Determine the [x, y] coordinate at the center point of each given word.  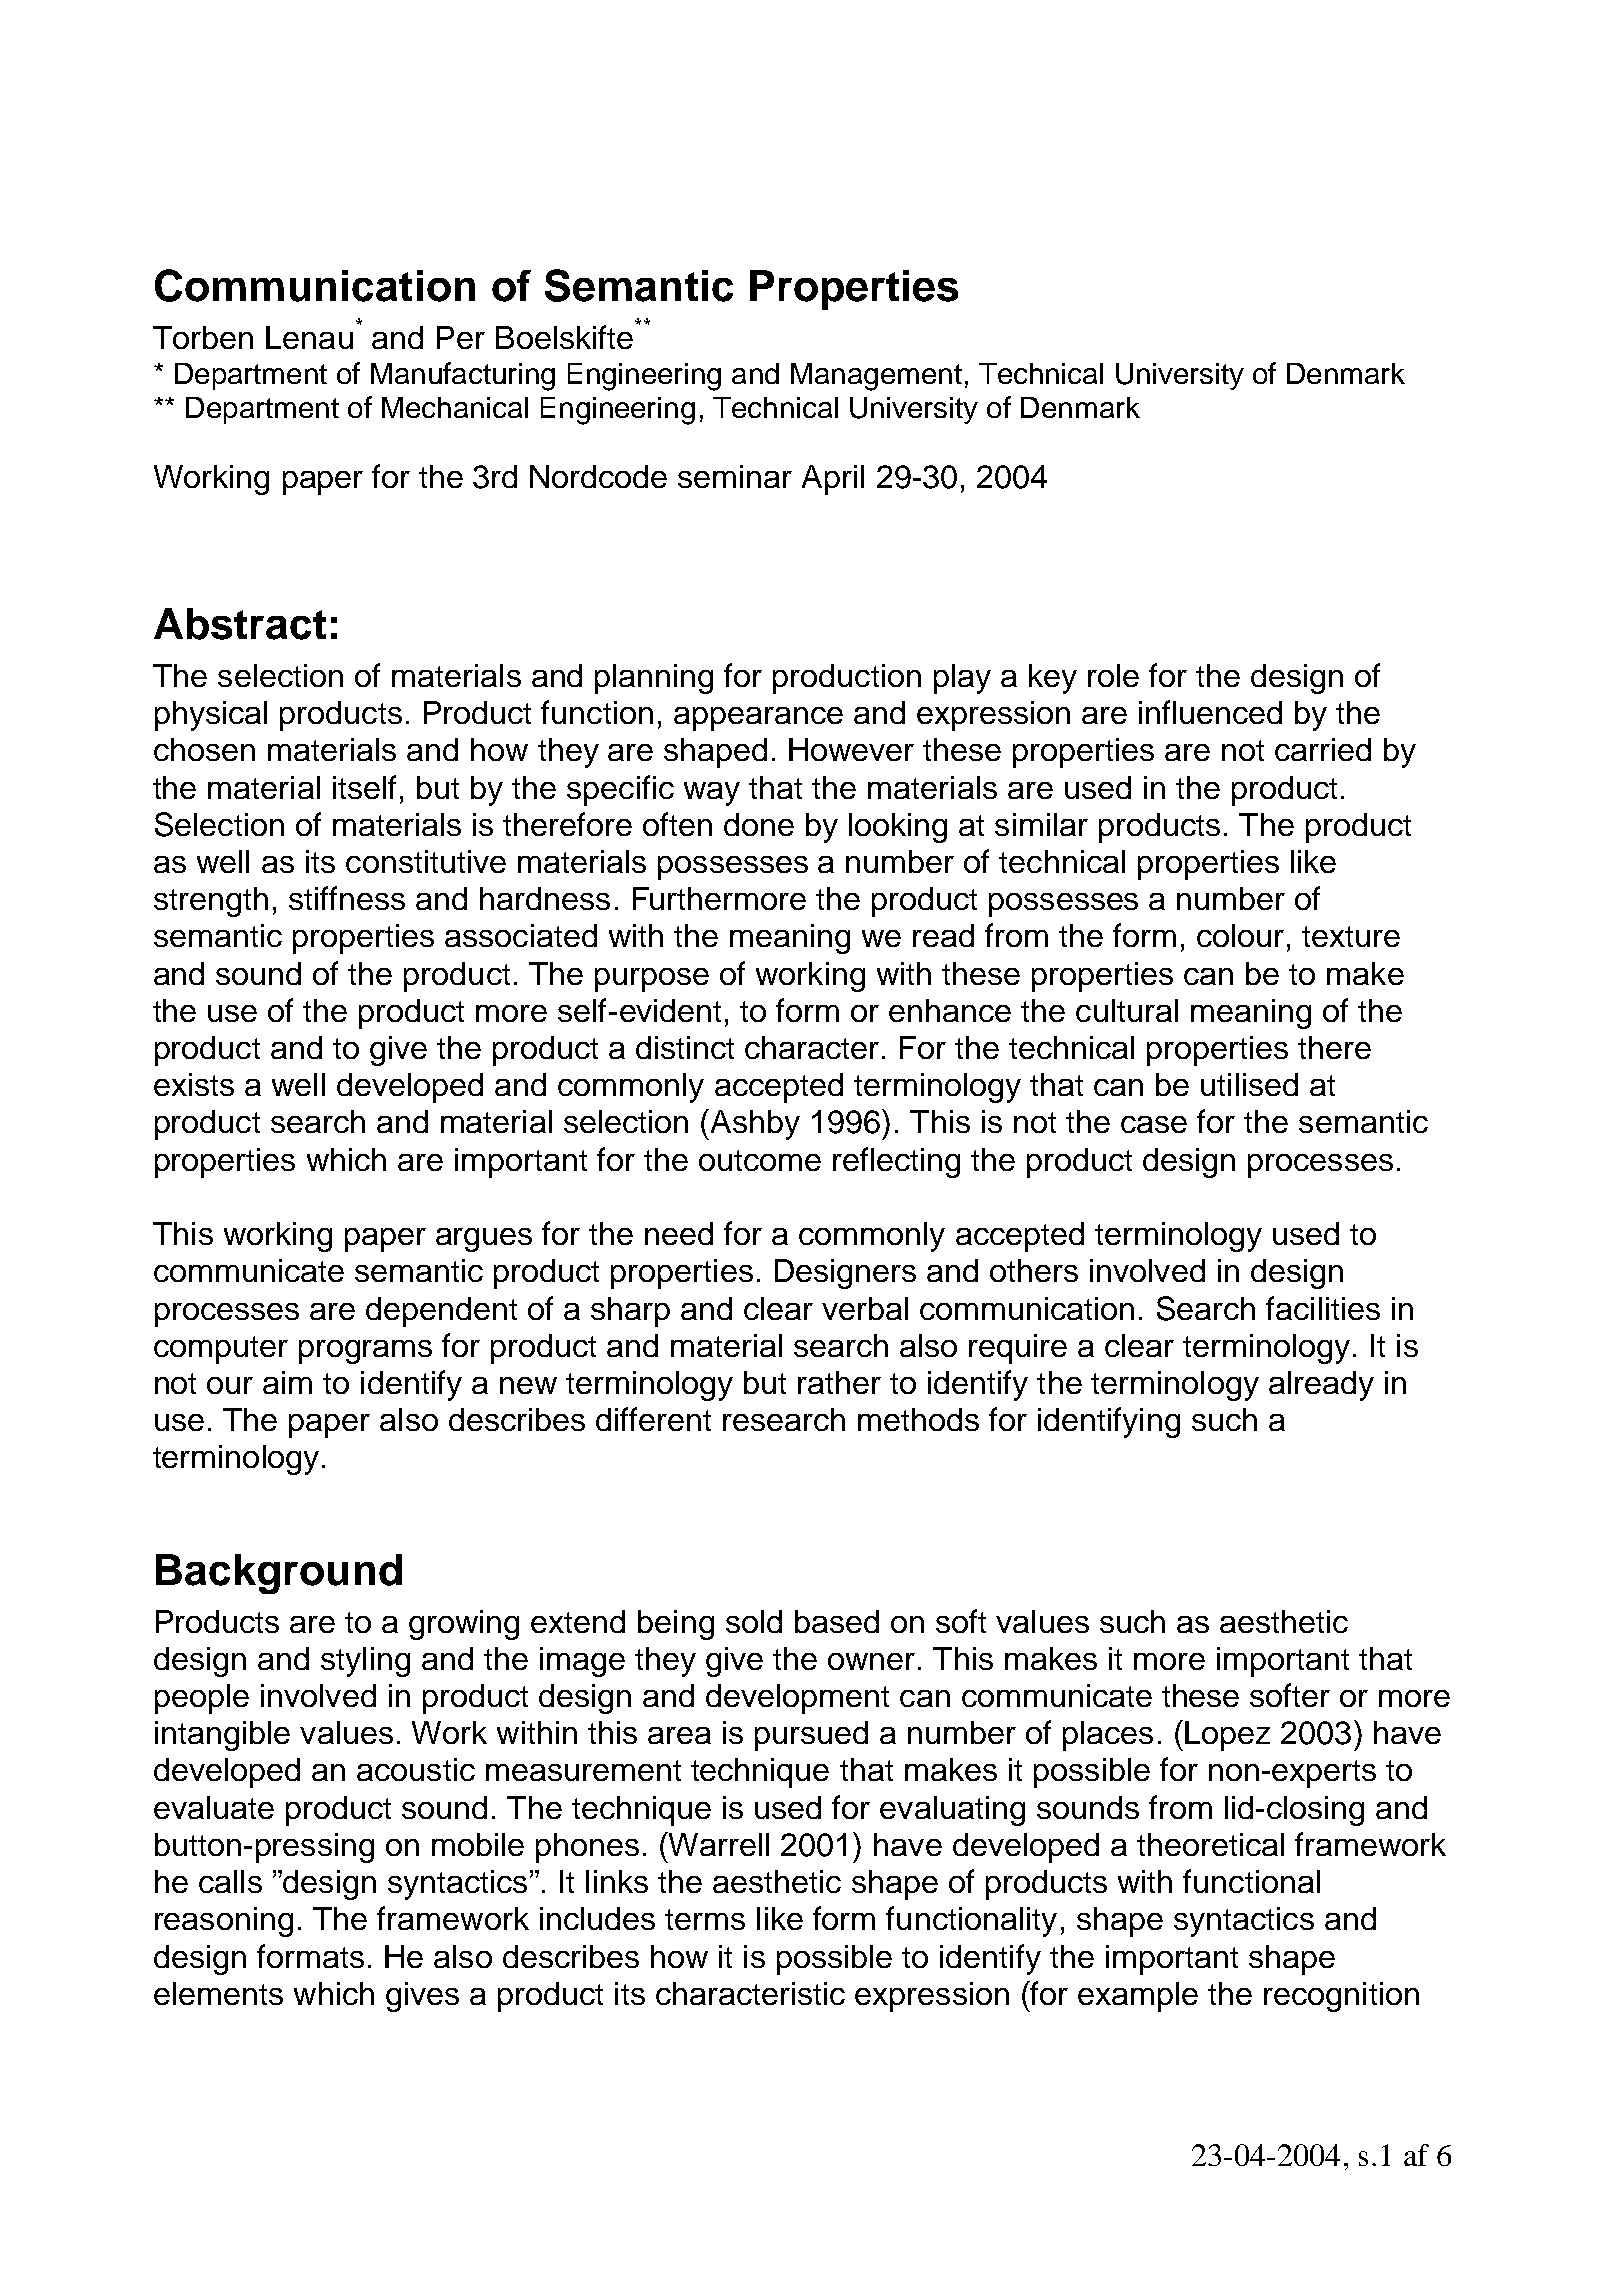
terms [705, 1919]
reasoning [224, 1922]
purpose [652, 980]
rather [839, 1382]
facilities [1323, 1308]
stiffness [347, 898]
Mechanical [455, 407]
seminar [735, 476]
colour [1240, 935]
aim [287, 1382]
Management [876, 377]
